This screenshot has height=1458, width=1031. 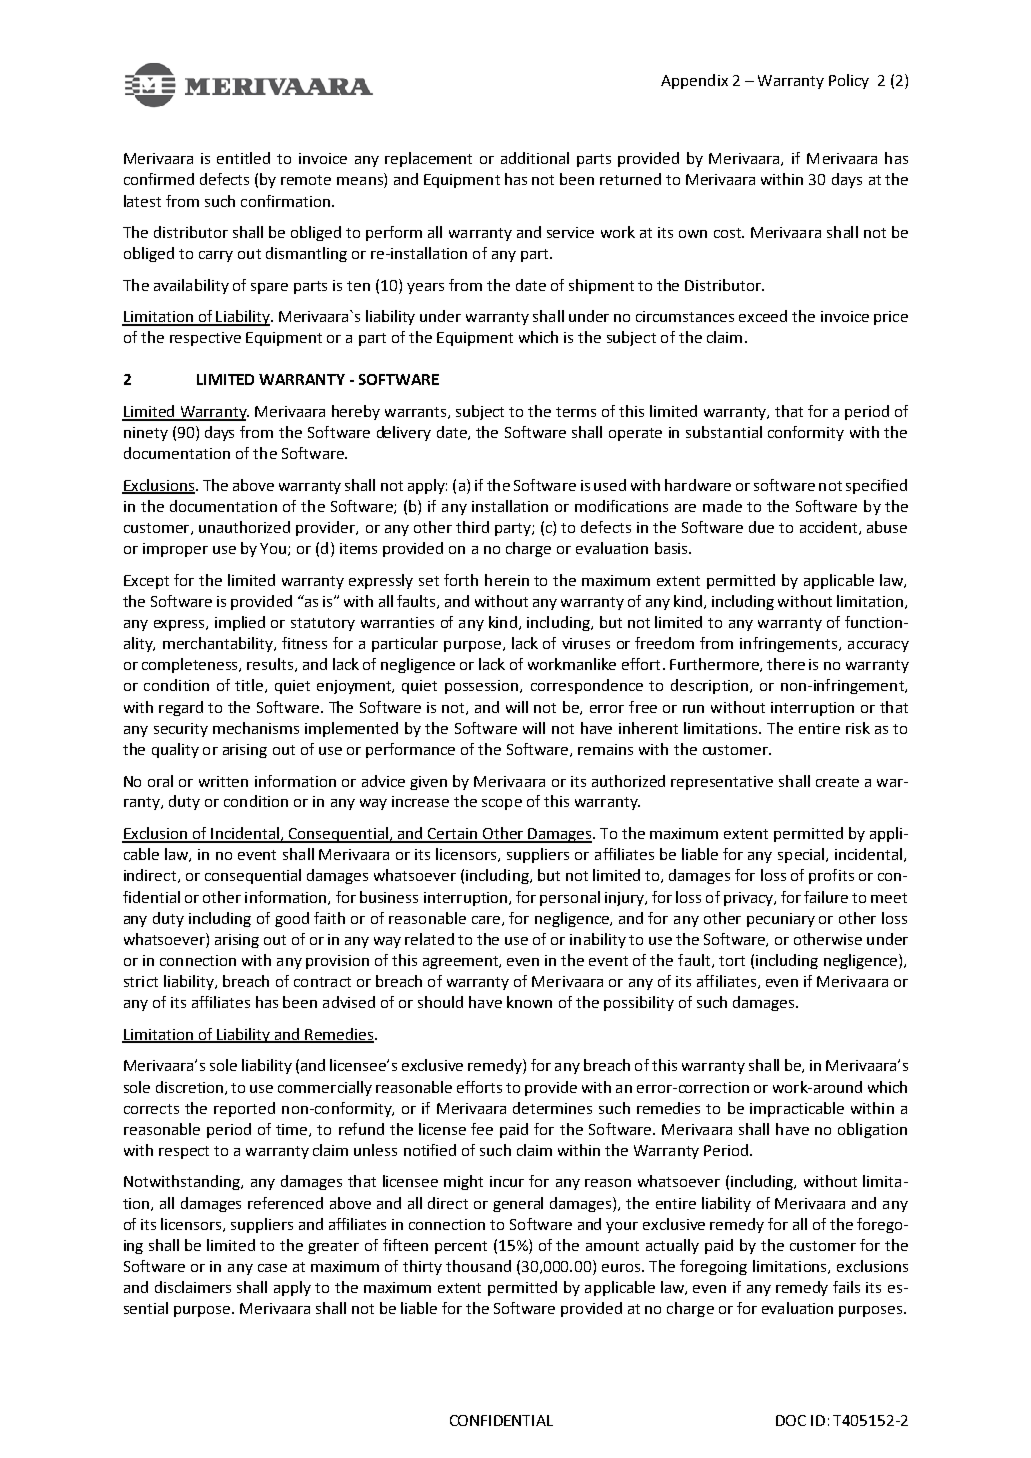 I want to click on correspondence, so click(x=587, y=686).
